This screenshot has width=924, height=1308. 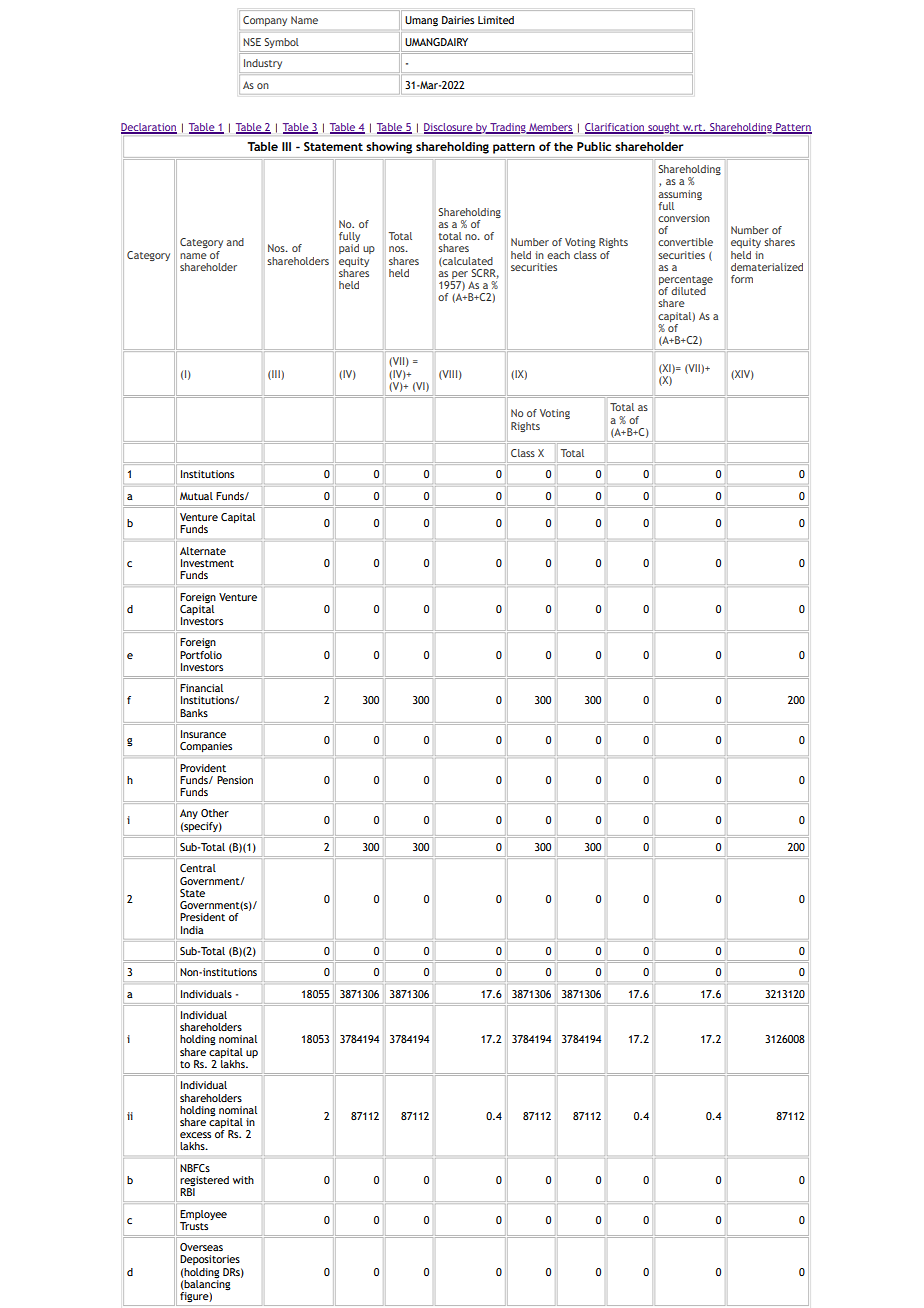 I want to click on each, so click(x=558, y=255).
